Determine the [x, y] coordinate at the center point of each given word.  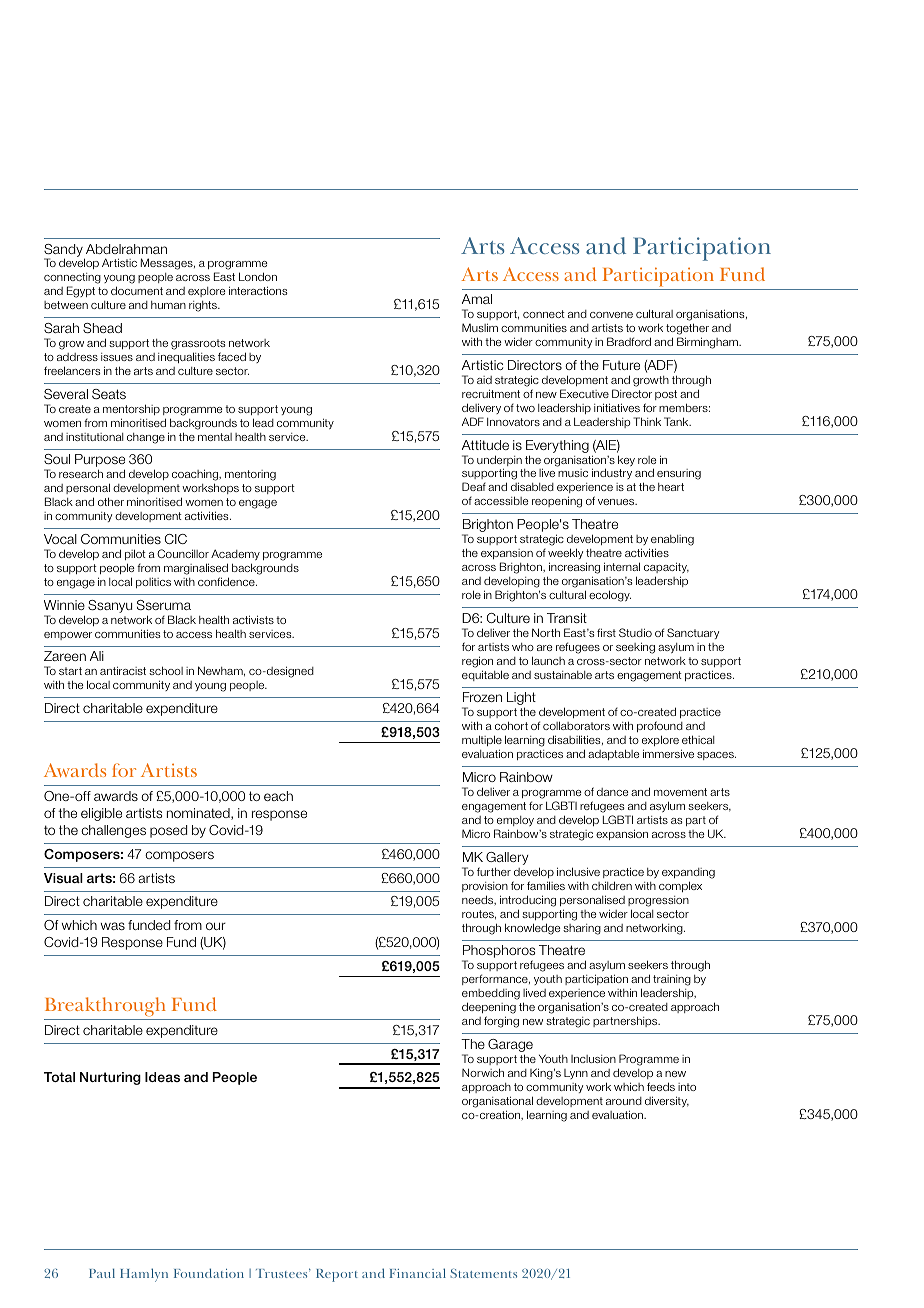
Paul [102, 1273]
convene [611, 315]
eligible [101, 814]
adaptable [613, 754]
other [111, 501]
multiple [482, 742]
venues [617, 502]
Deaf [474, 486]
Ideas [162, 1077]
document [137, 290]
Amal [477, 299]
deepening [489, 1009]
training [672, 982]
